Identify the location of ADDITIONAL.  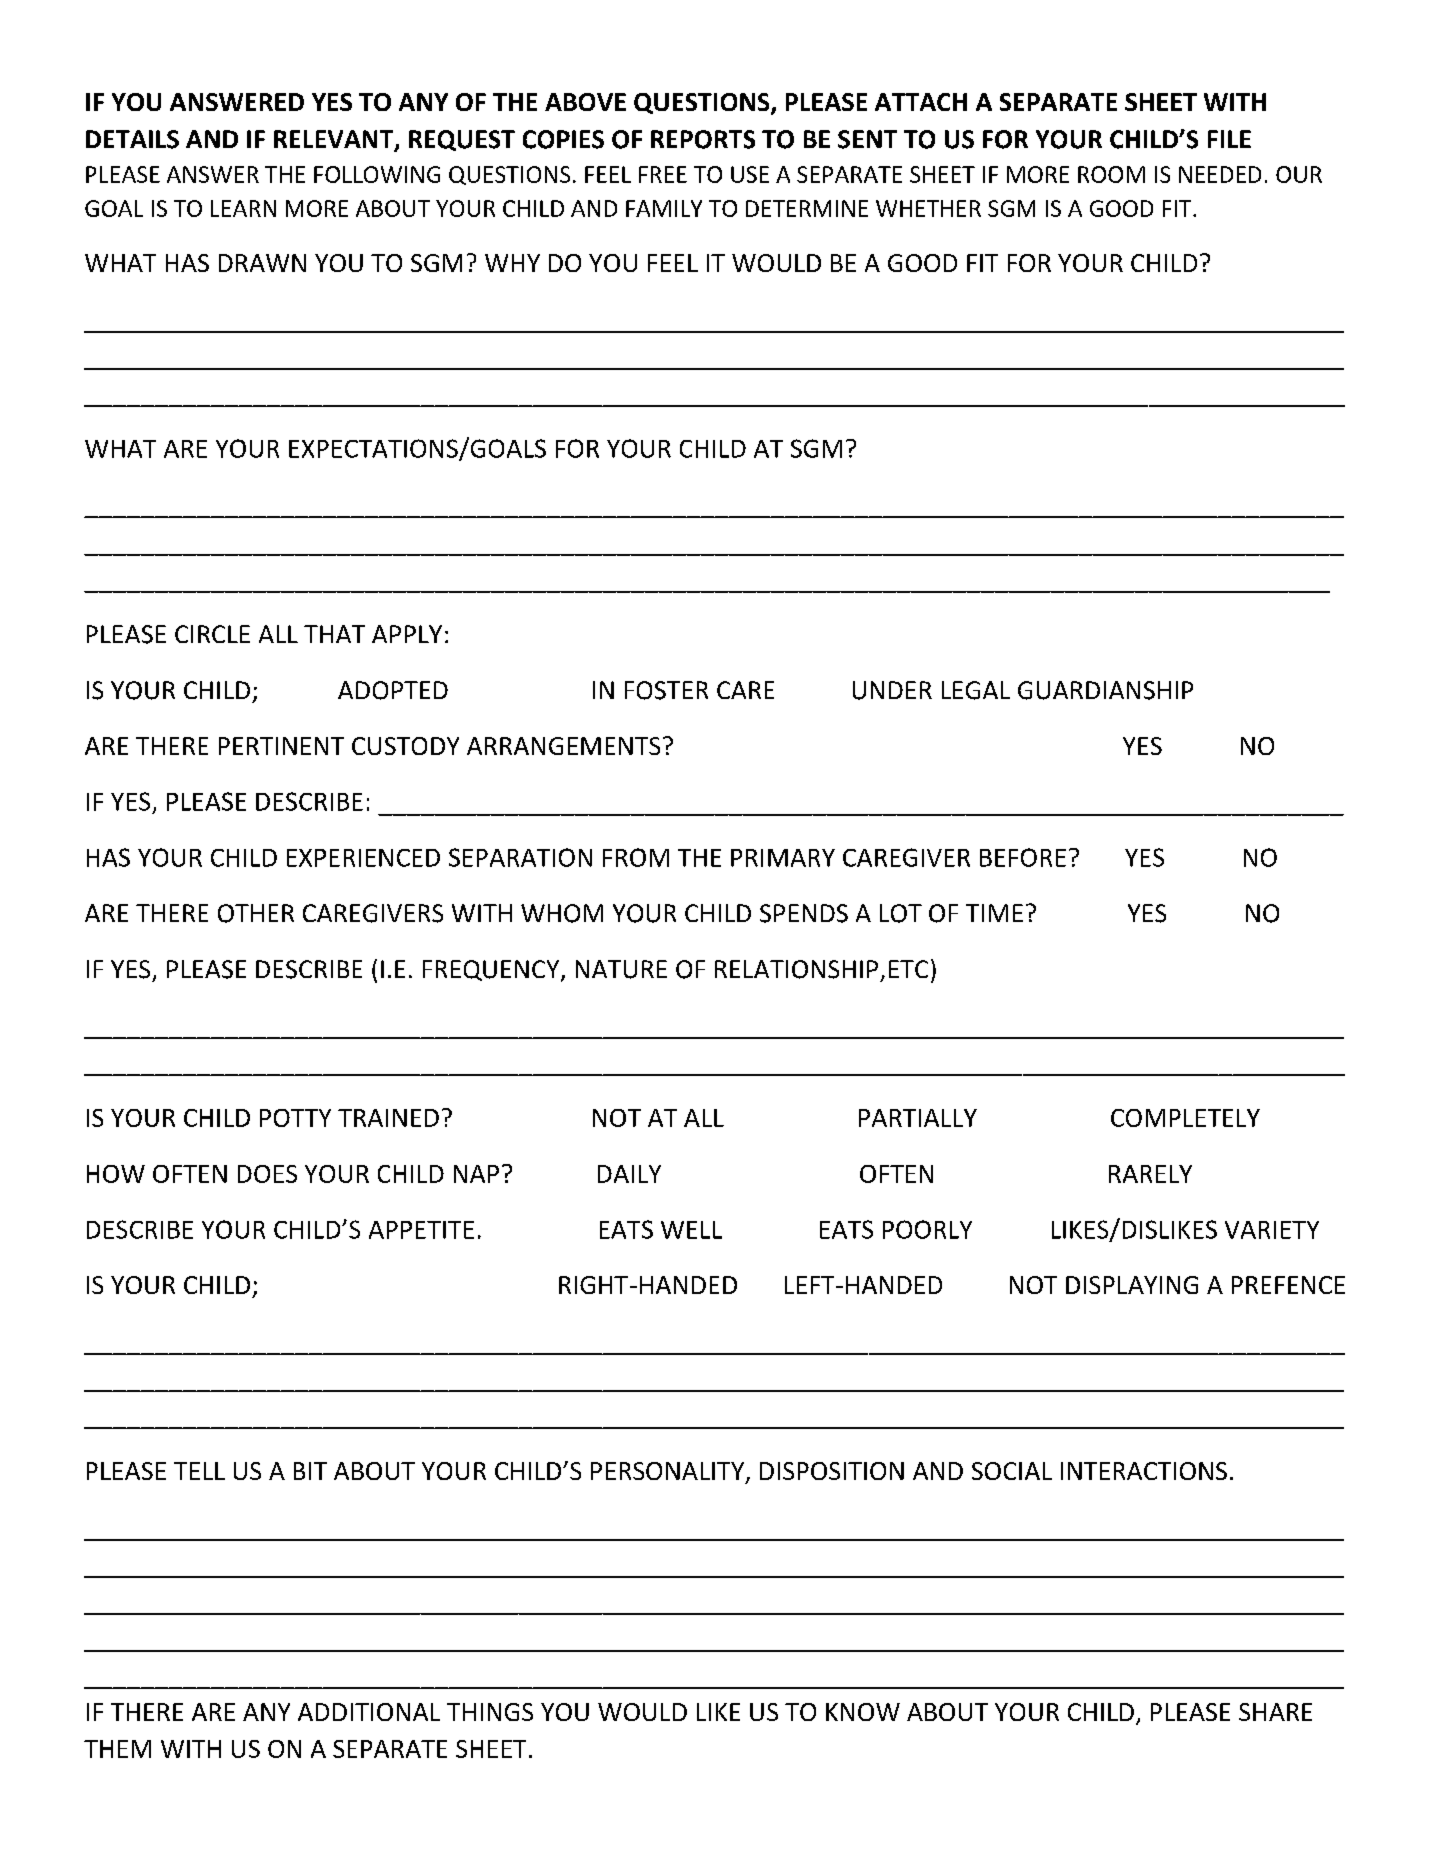
(369, 1712).
